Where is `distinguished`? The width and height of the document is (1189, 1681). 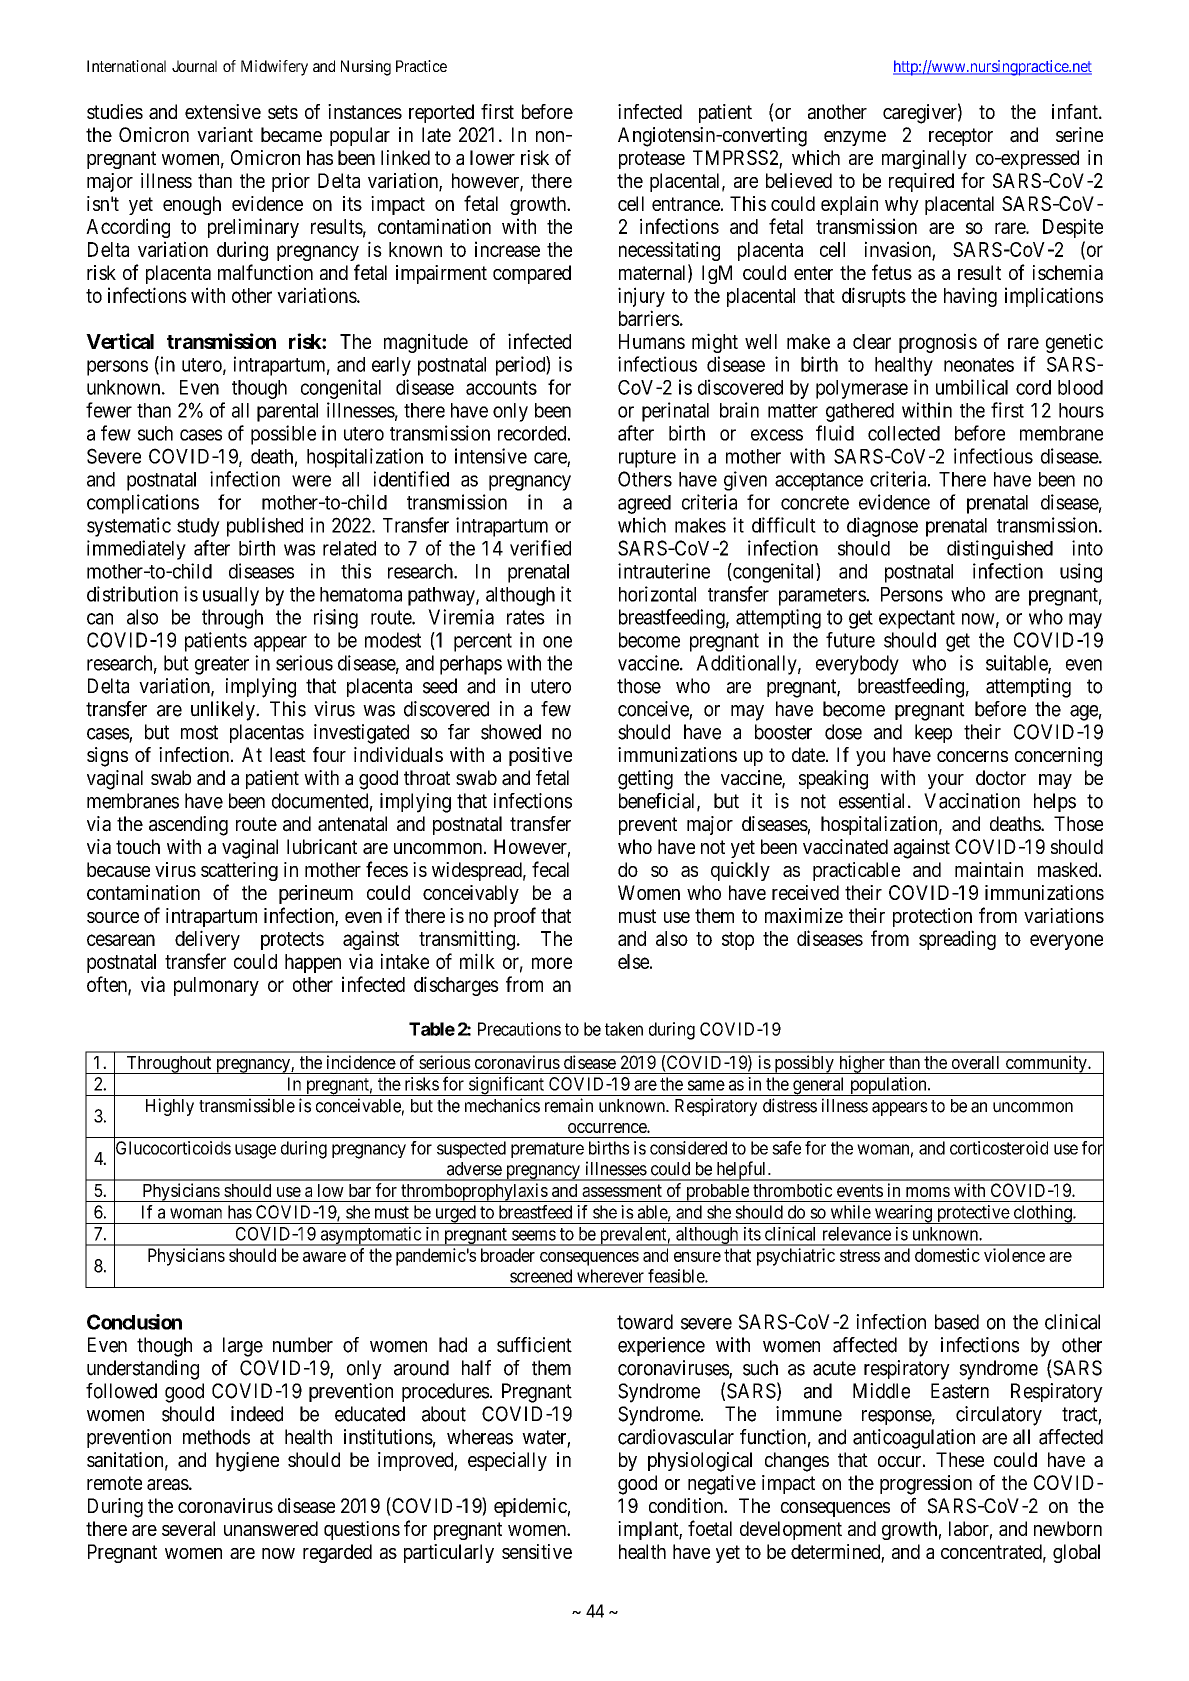
distinguished is located at coordinates (1000, 550).
